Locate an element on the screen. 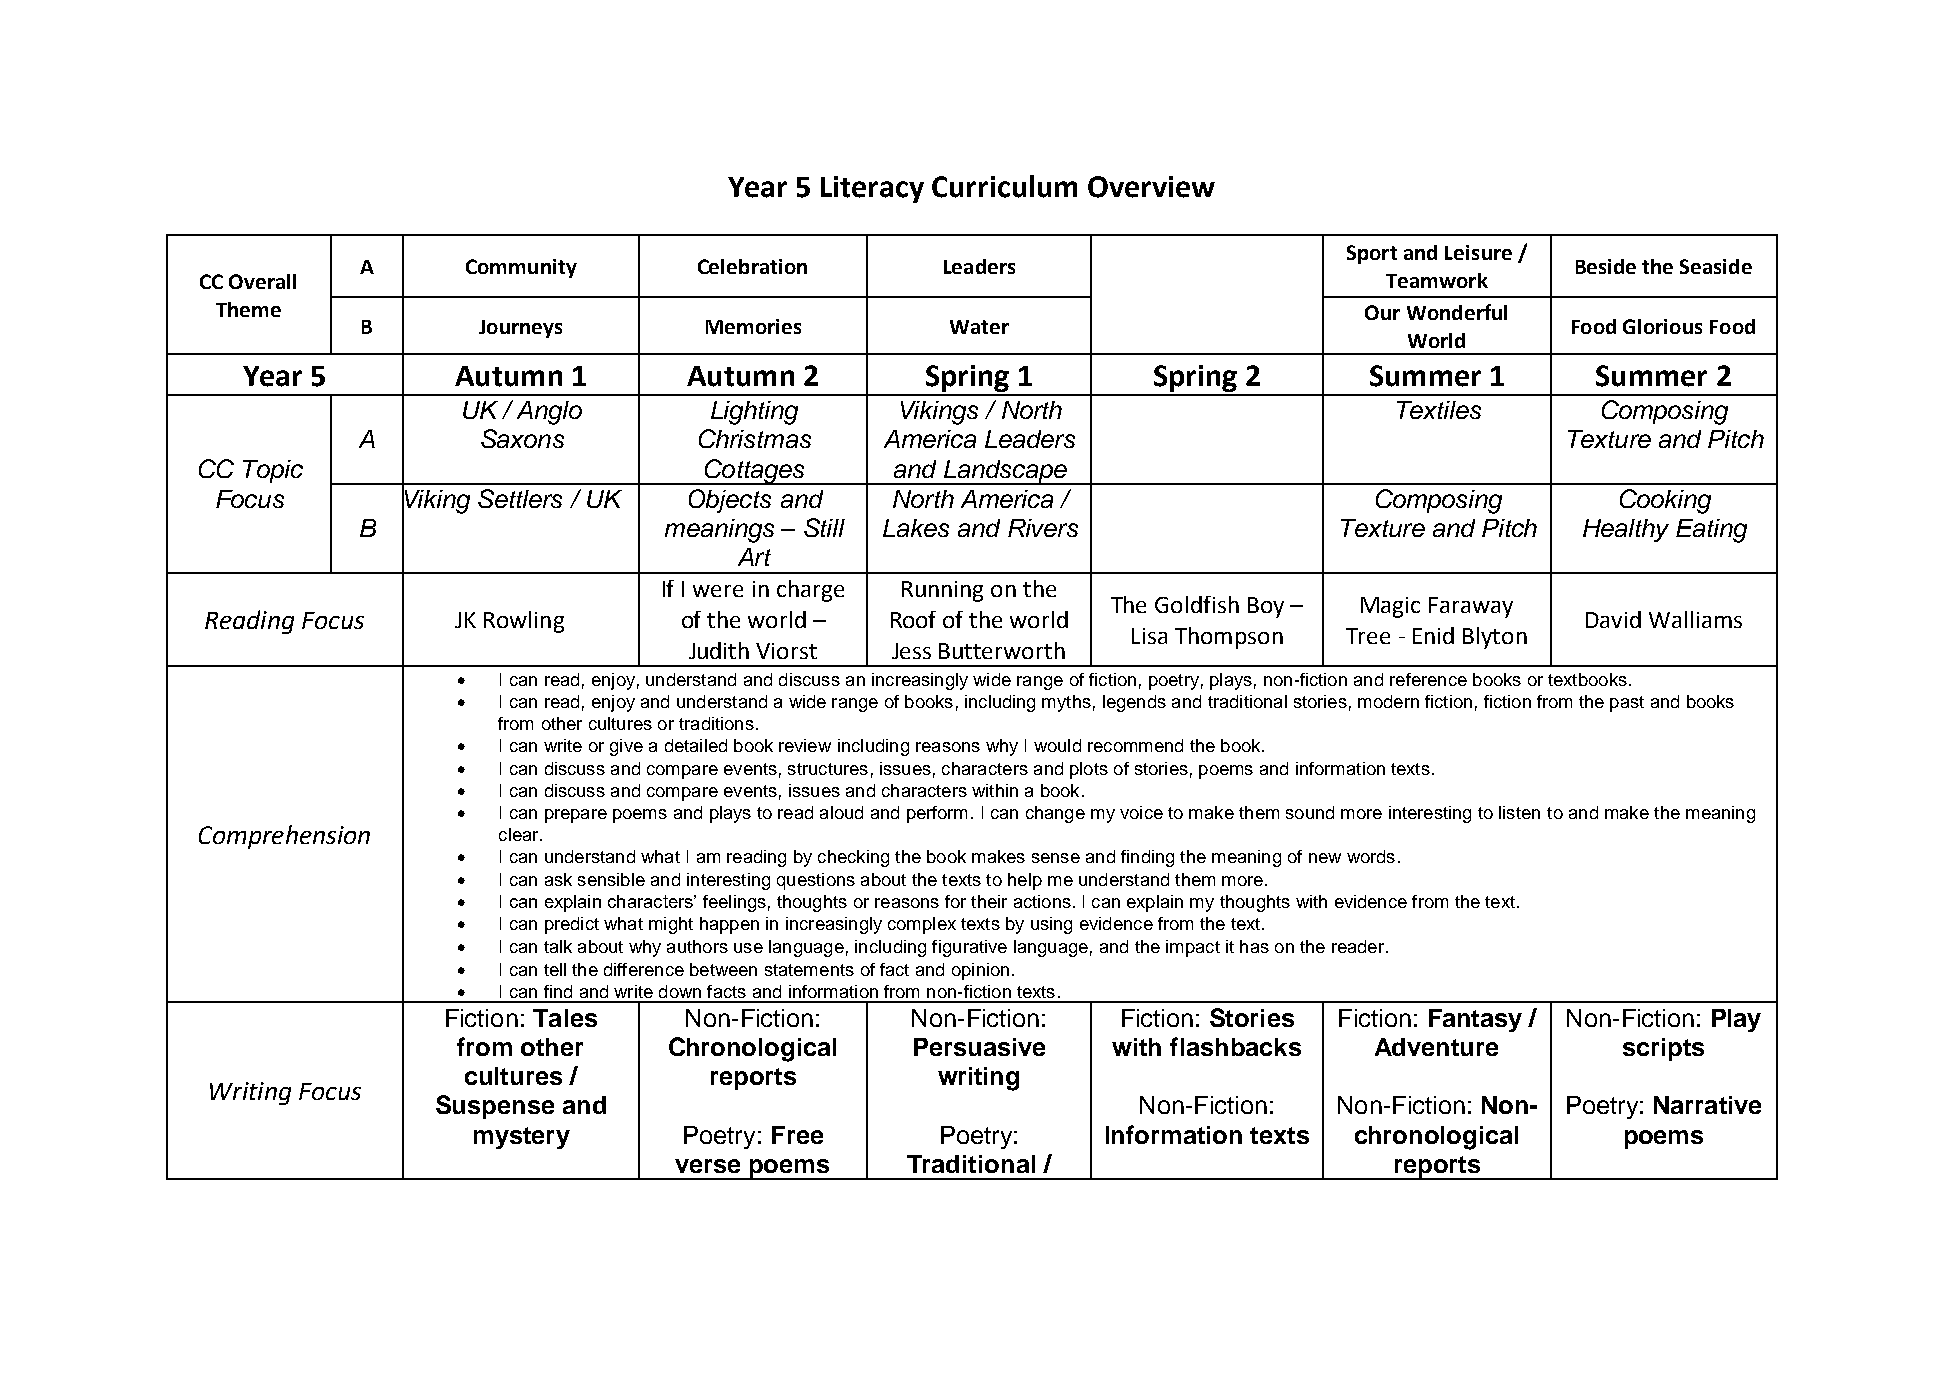 The height and width of the screenshot is (1374, 1943). Leisure is located at coordinates (1478, 252).
